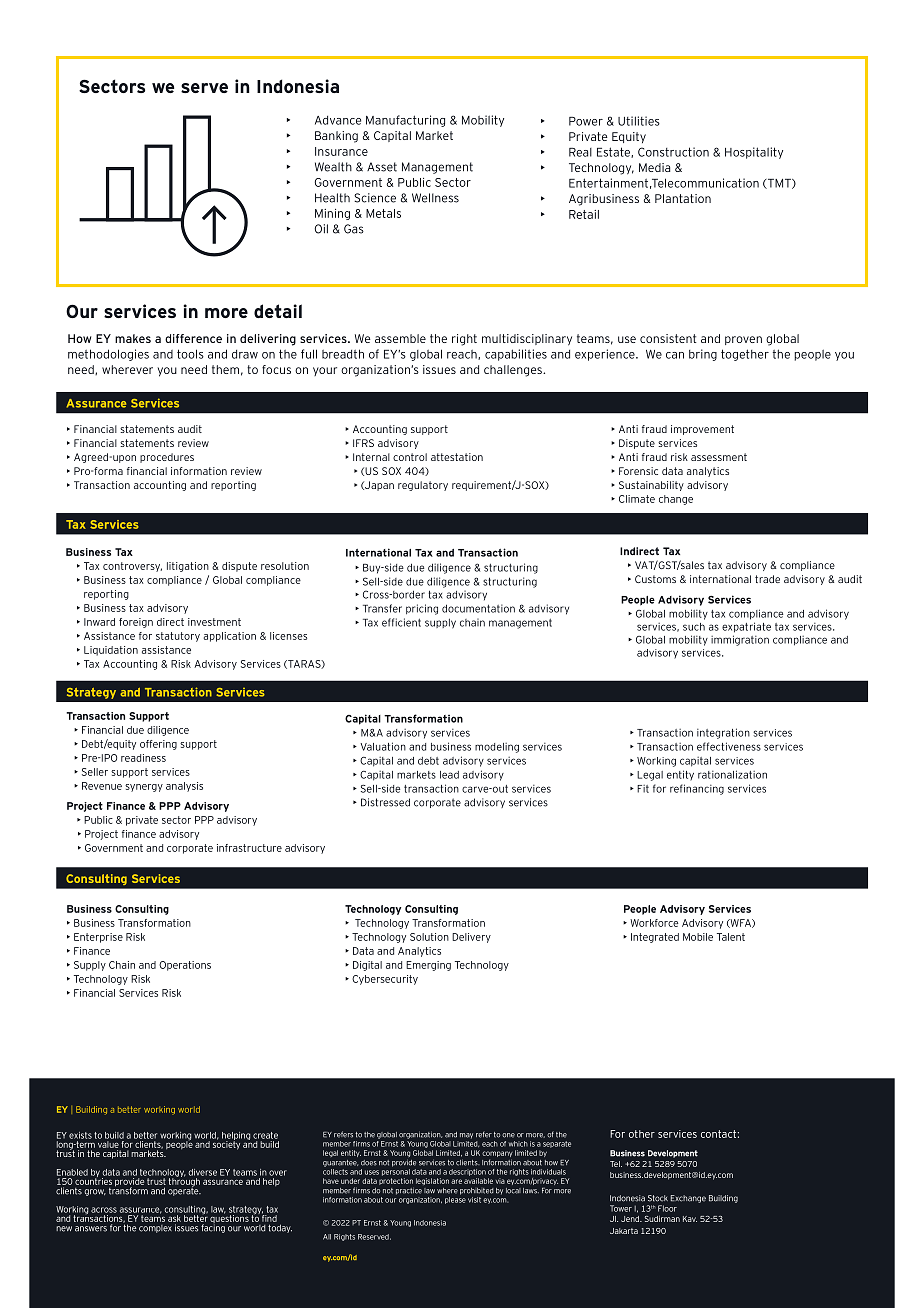  I want to click on regulatory, so click(423, 486).
